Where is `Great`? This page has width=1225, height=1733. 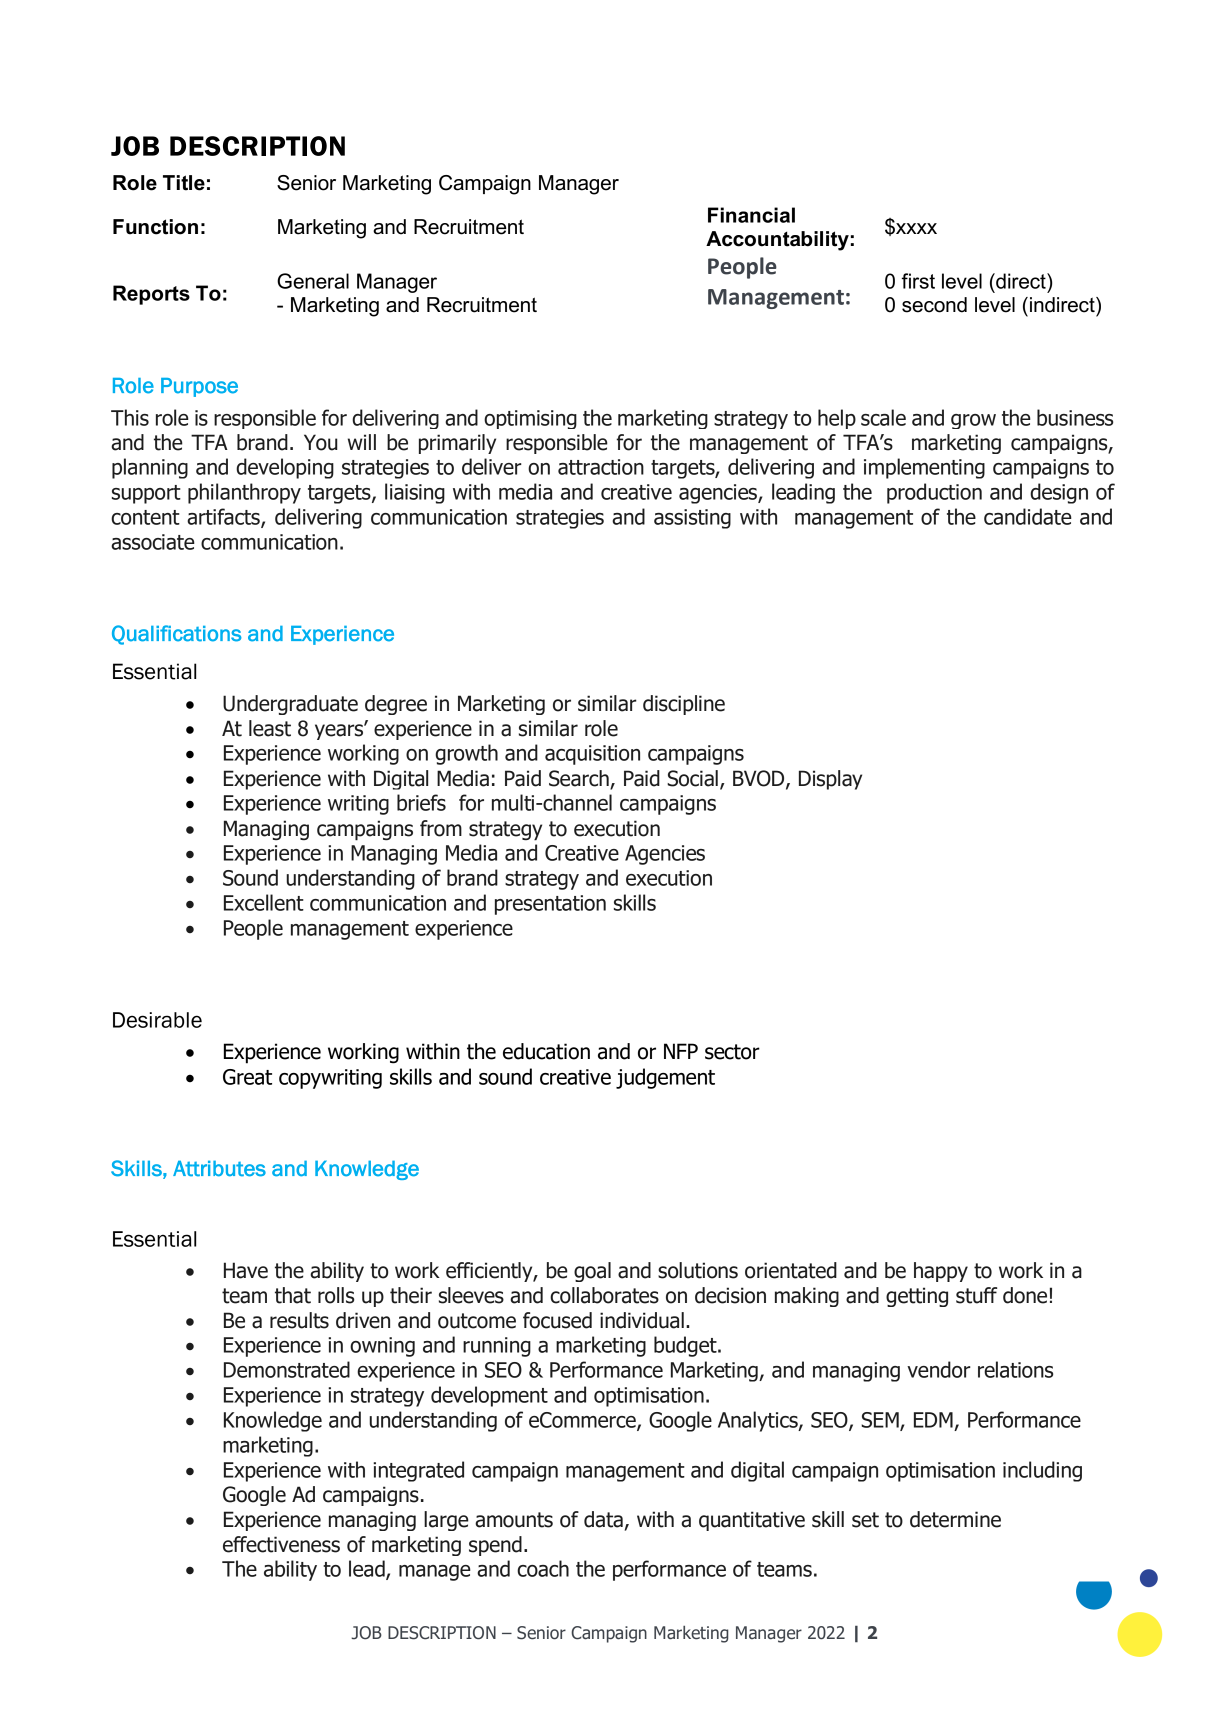
Great is located at coordinates (247, 1077).
